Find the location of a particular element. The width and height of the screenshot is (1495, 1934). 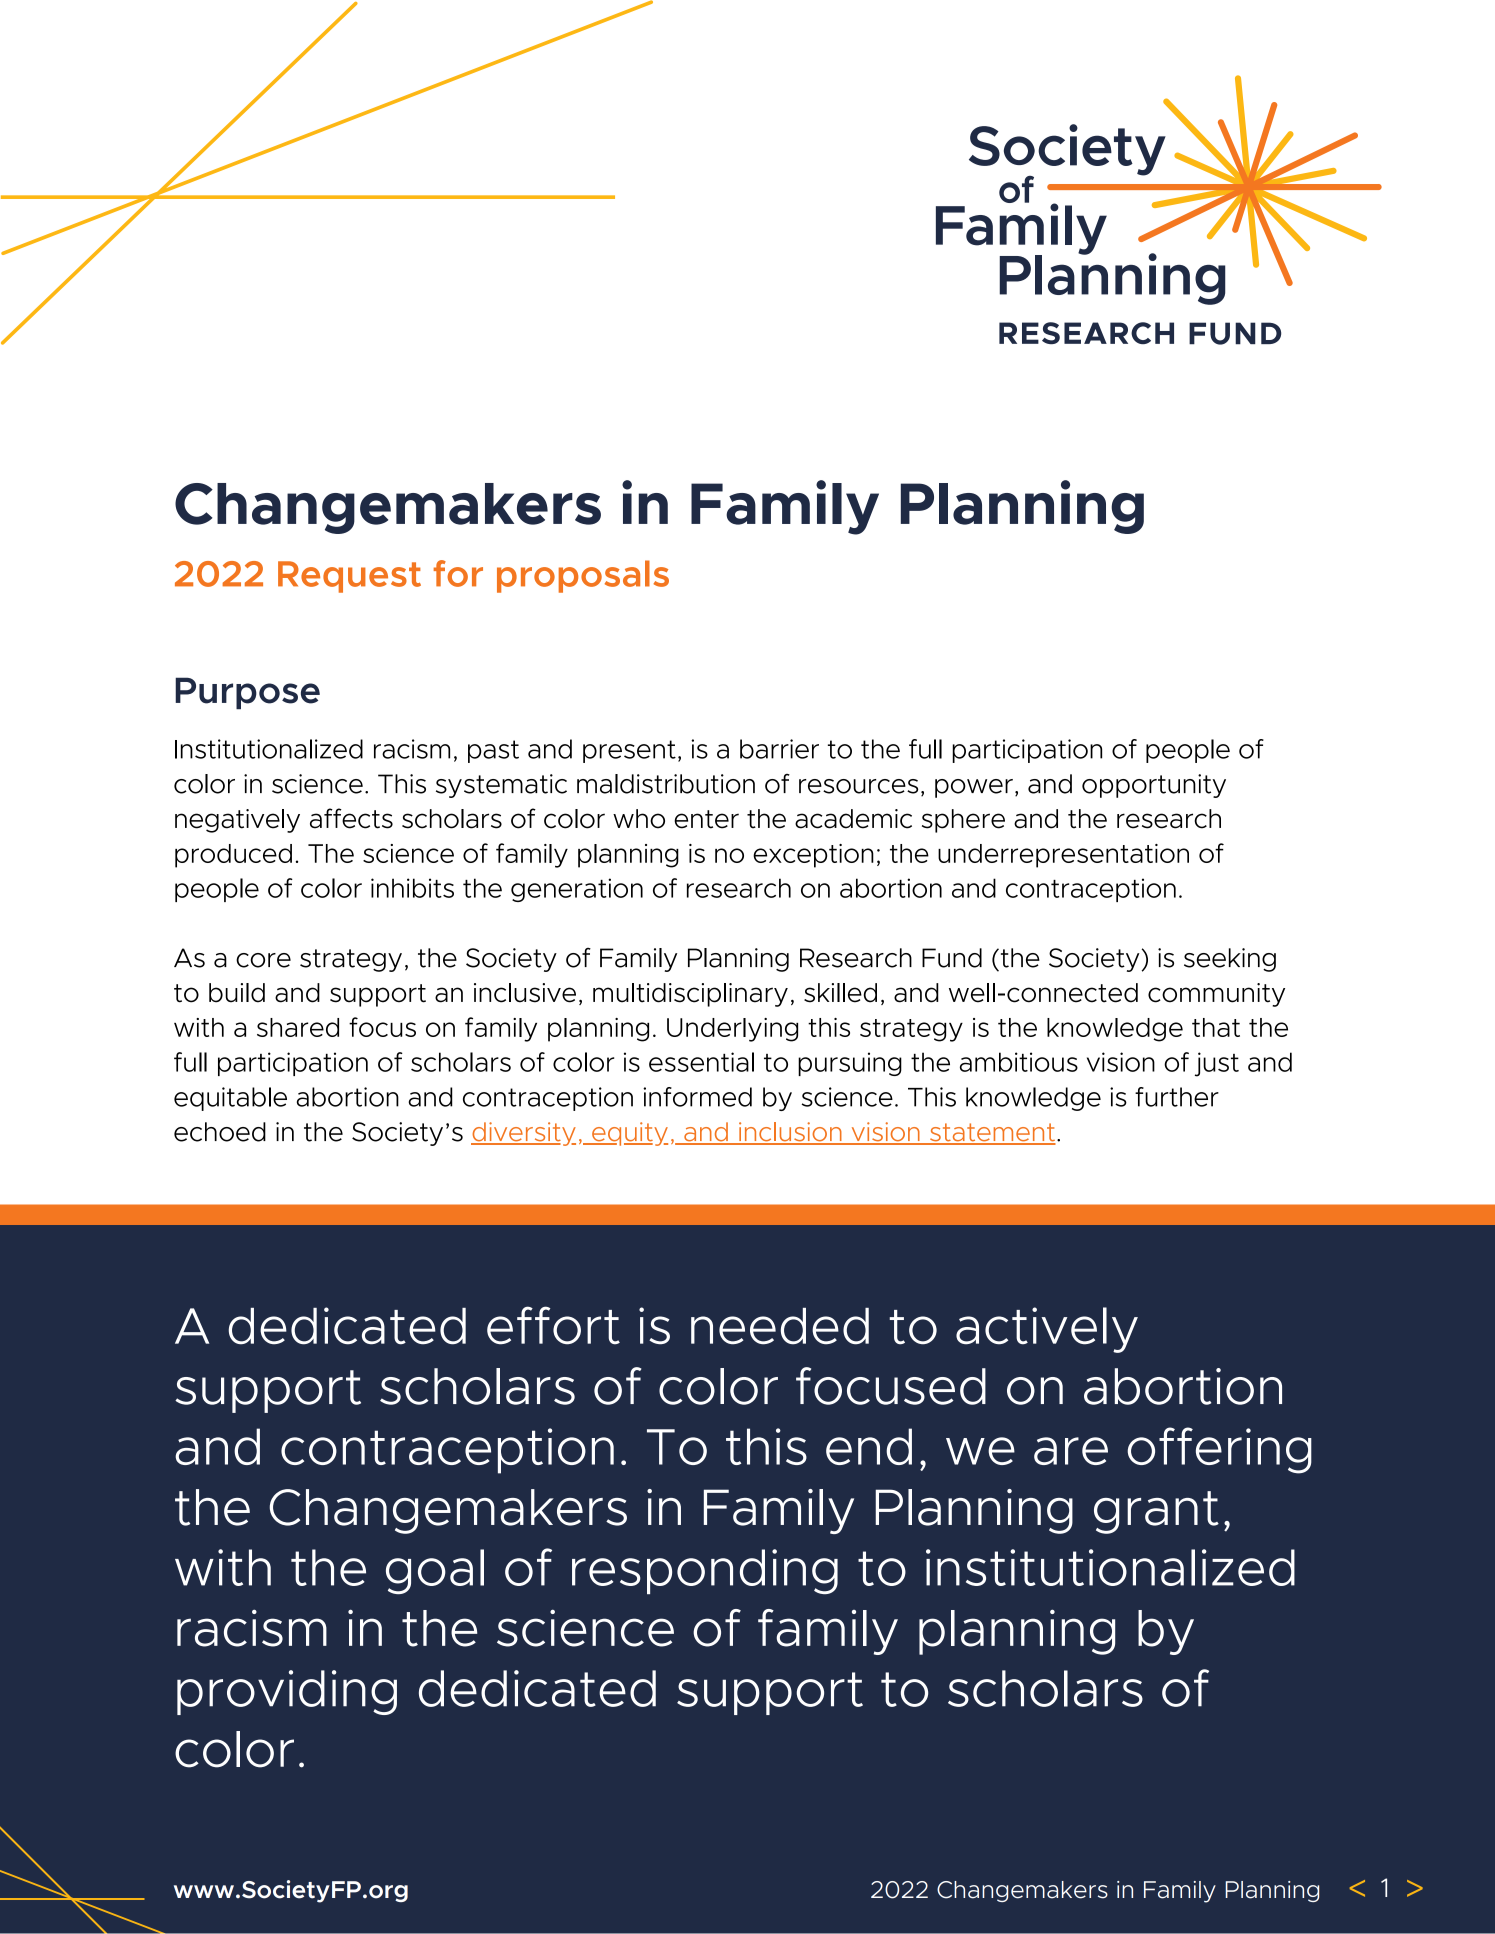

inclusion is located at coordinates (790, 1133).
